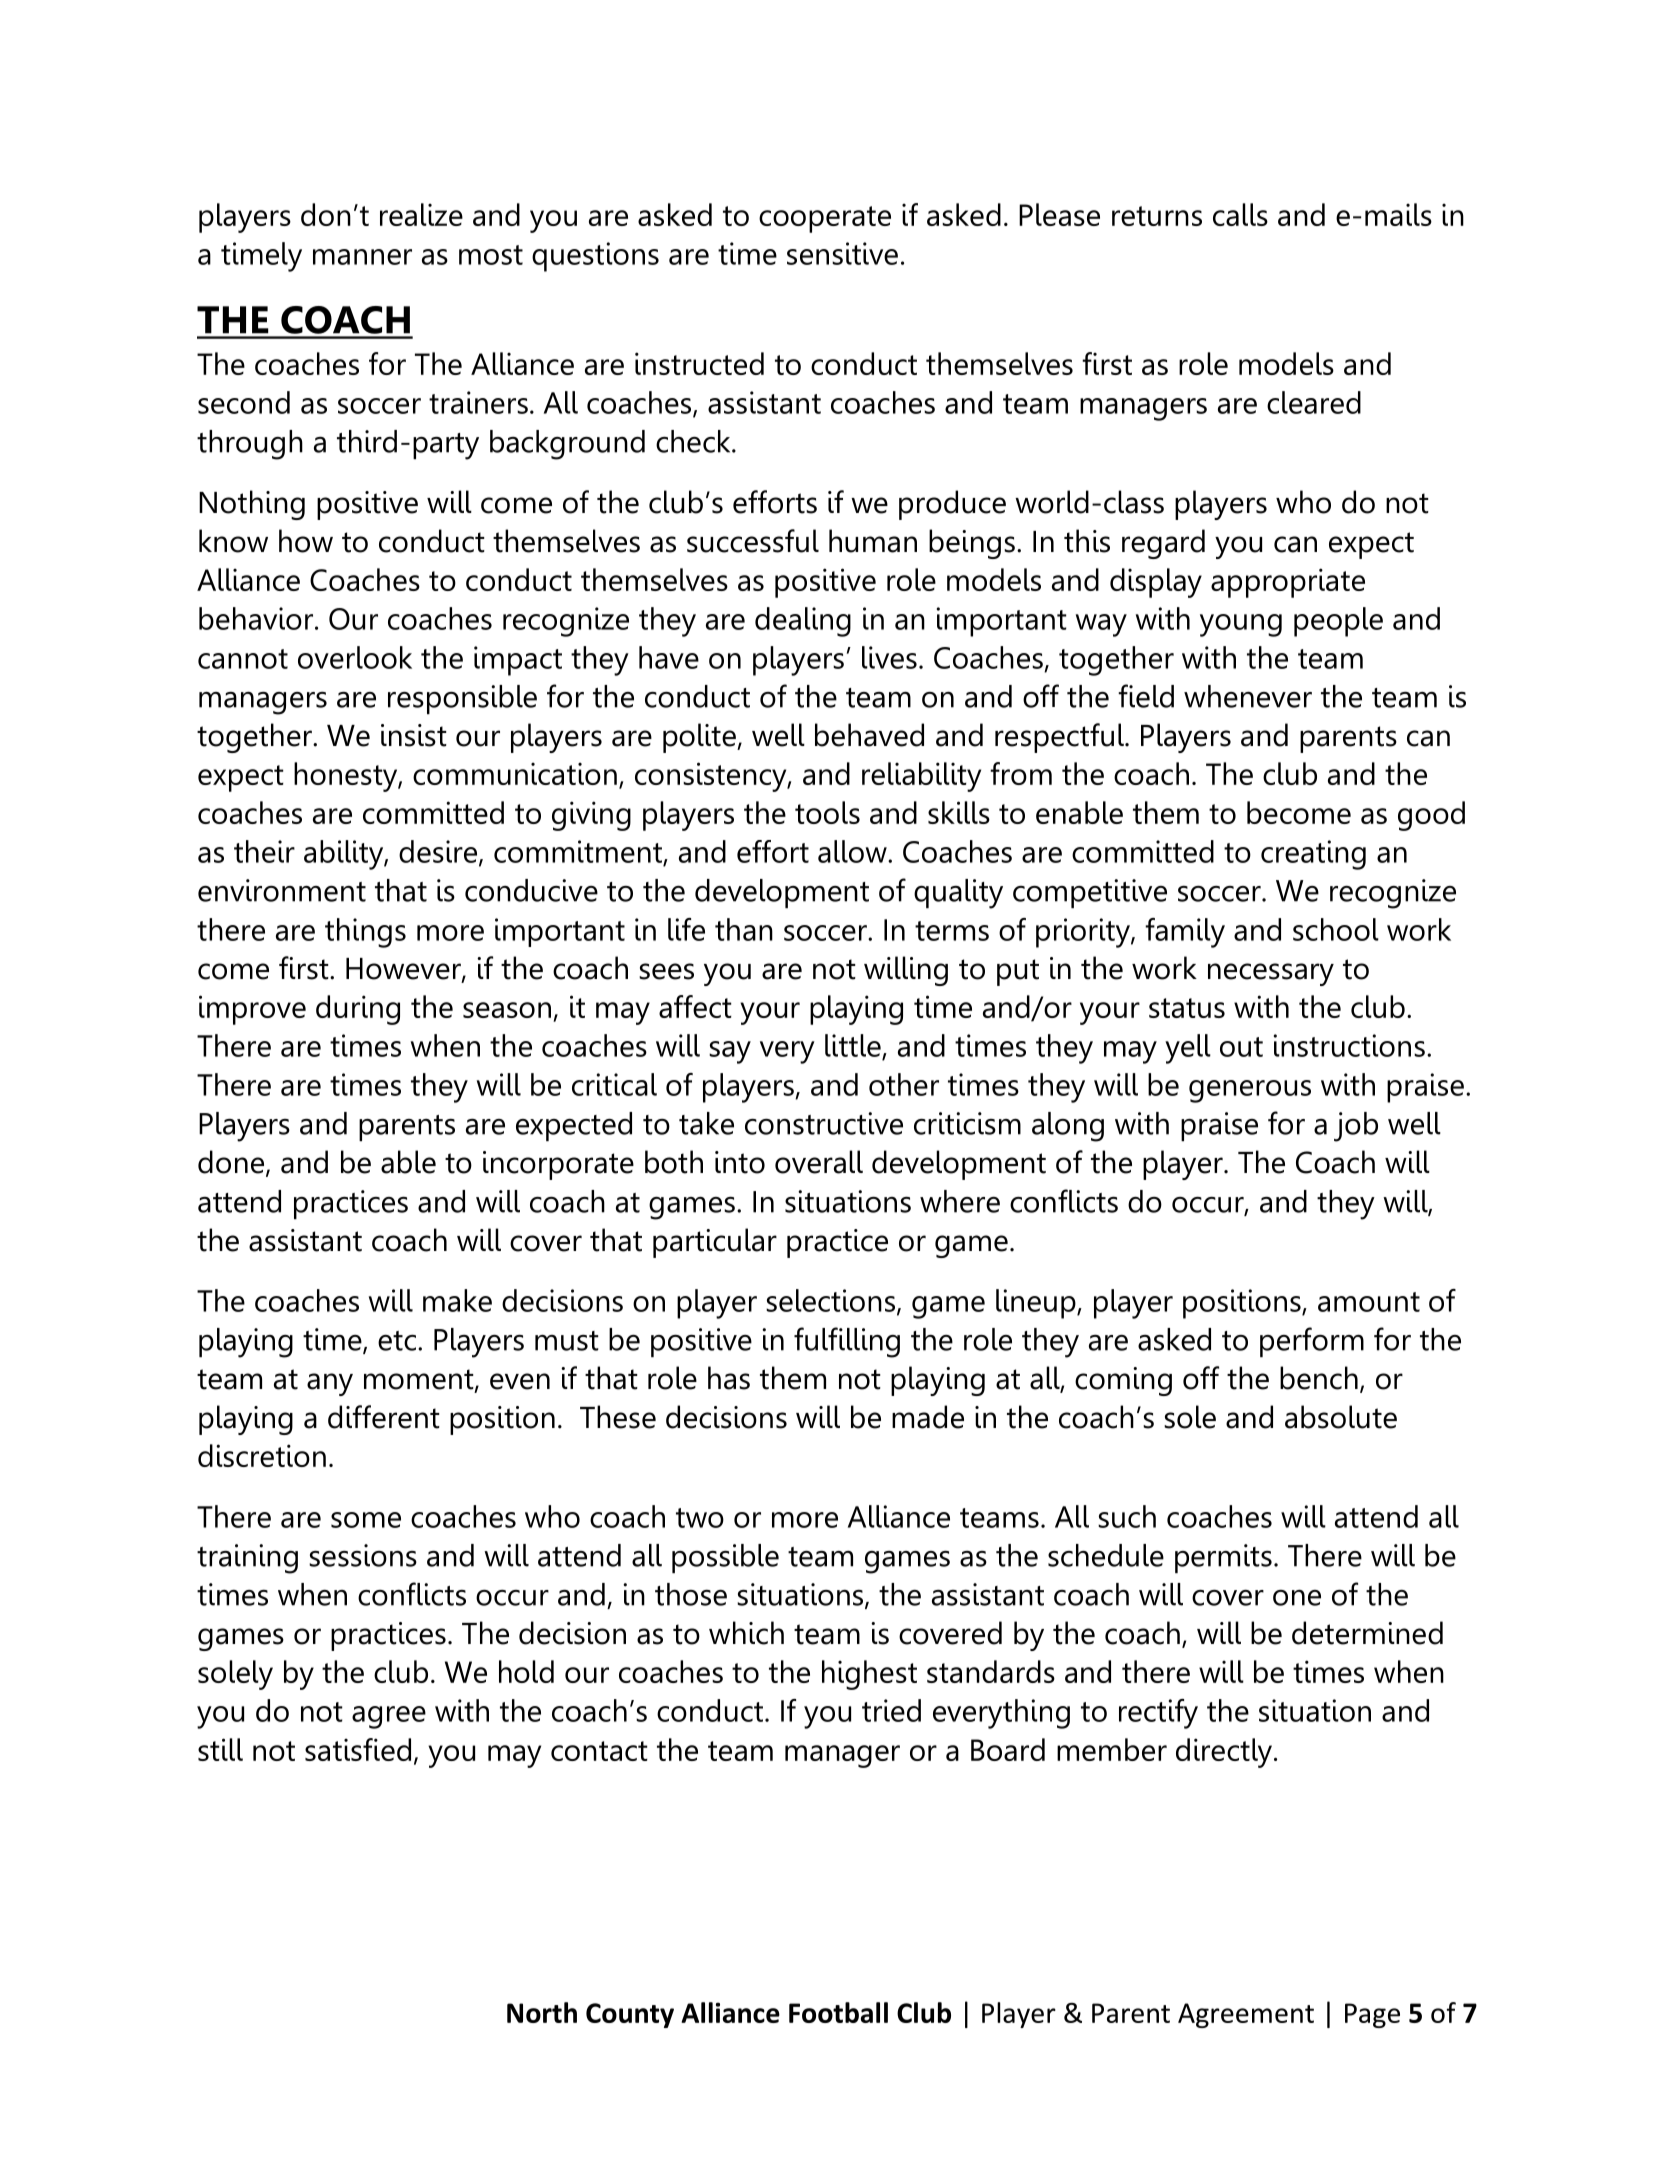 The width and height of the page is (1674, 2166). What do you see at coordinates (362, 257) in the page?
I see `manner` at bounding box center [362, 257].
